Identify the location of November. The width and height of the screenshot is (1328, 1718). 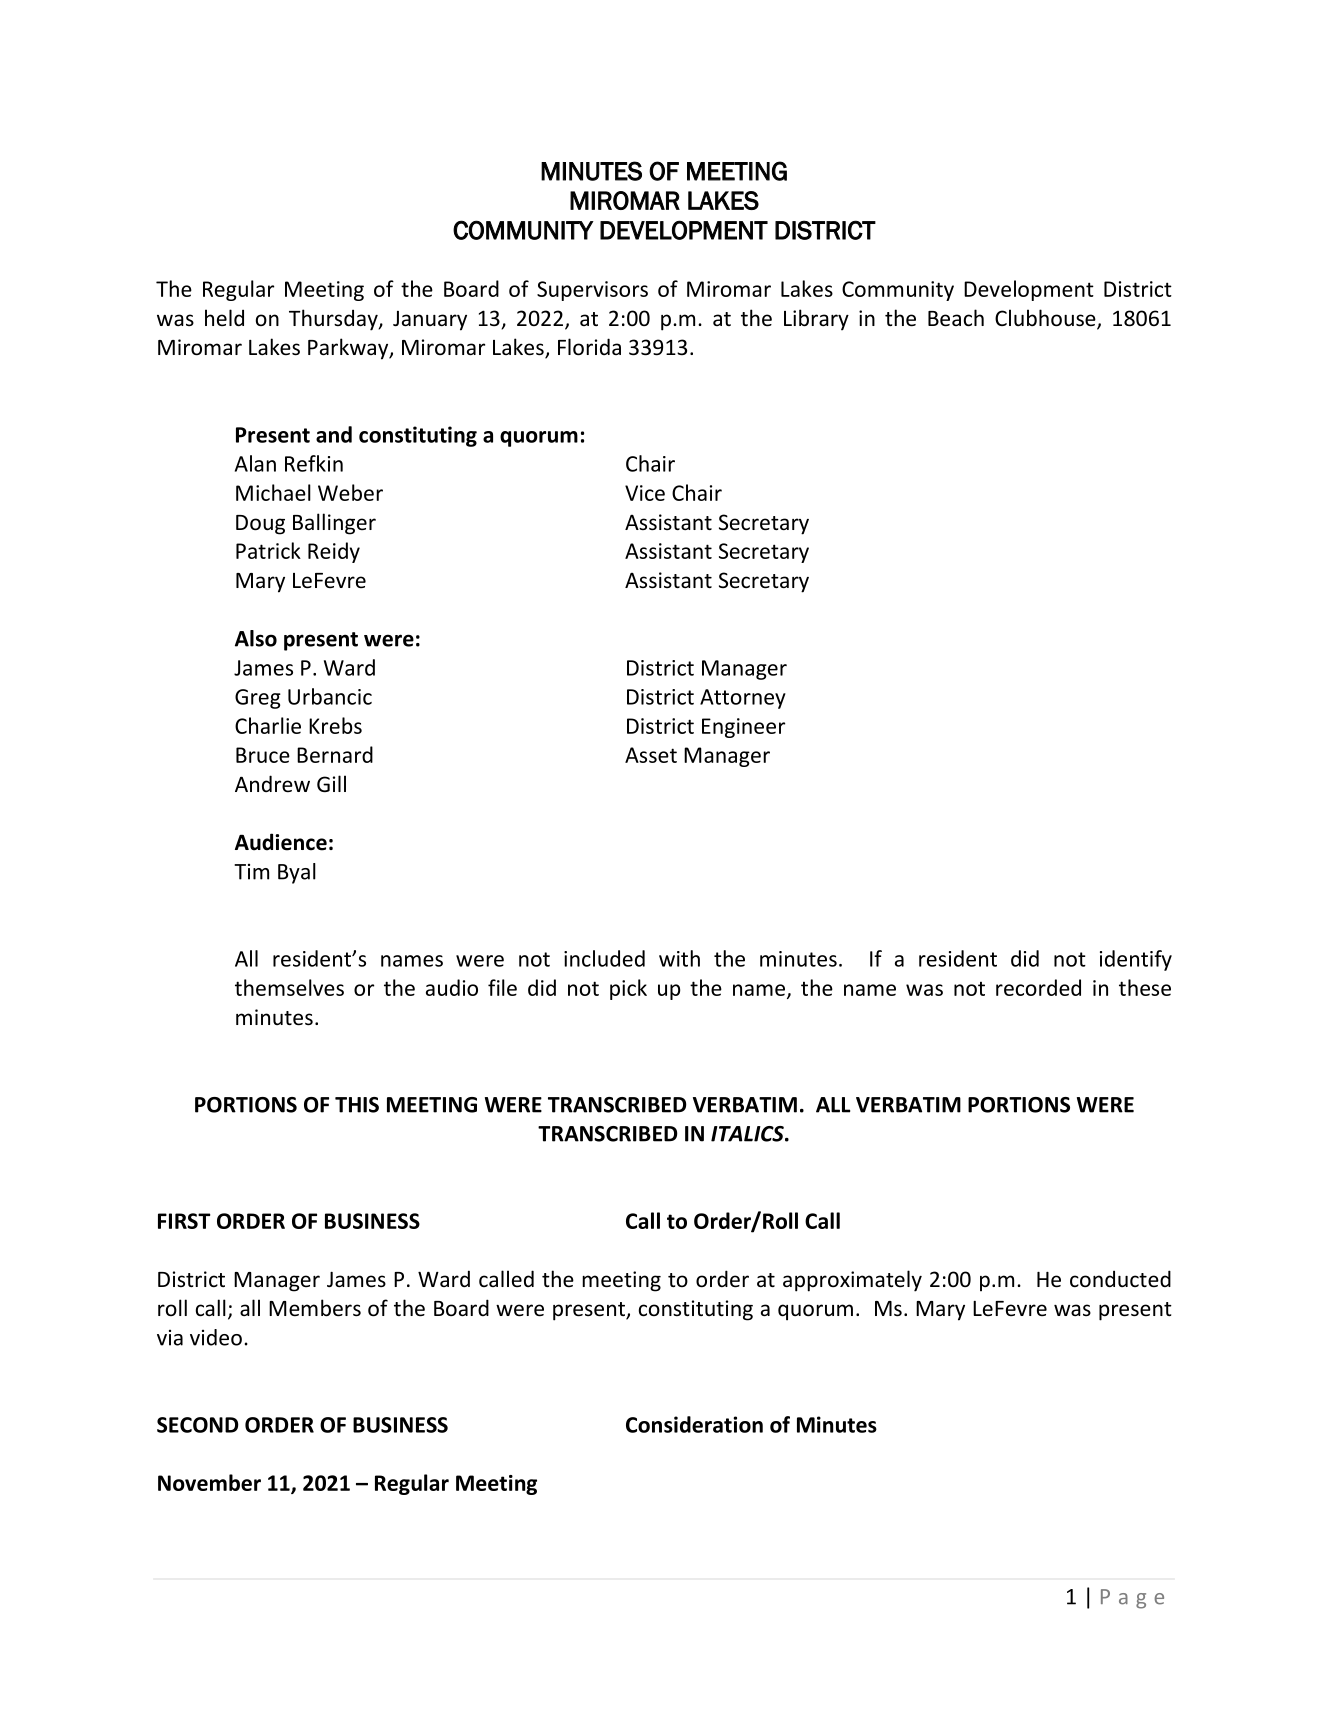
(209, 1482).
